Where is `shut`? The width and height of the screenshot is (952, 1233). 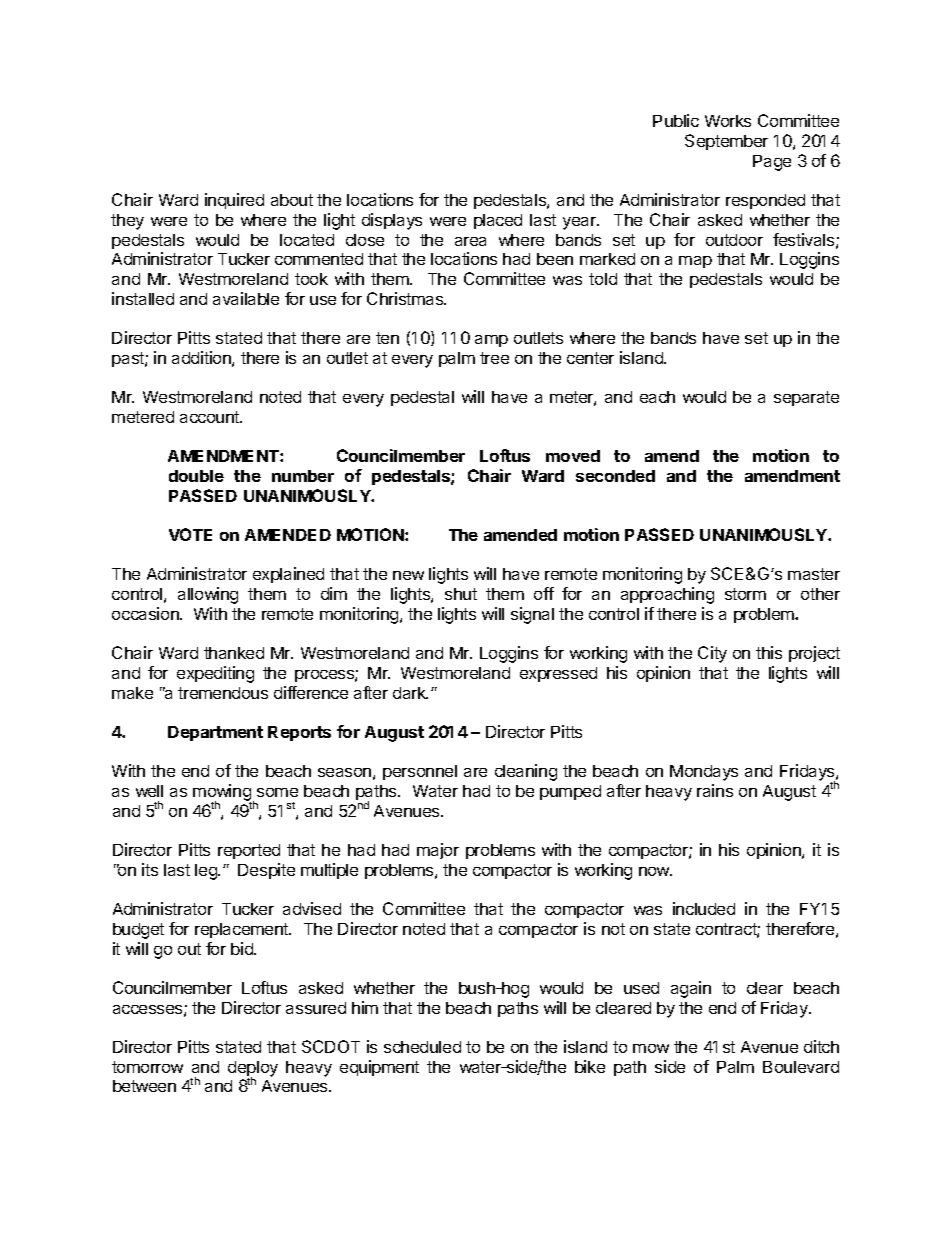 shut is located at coordinates (461, 594).
